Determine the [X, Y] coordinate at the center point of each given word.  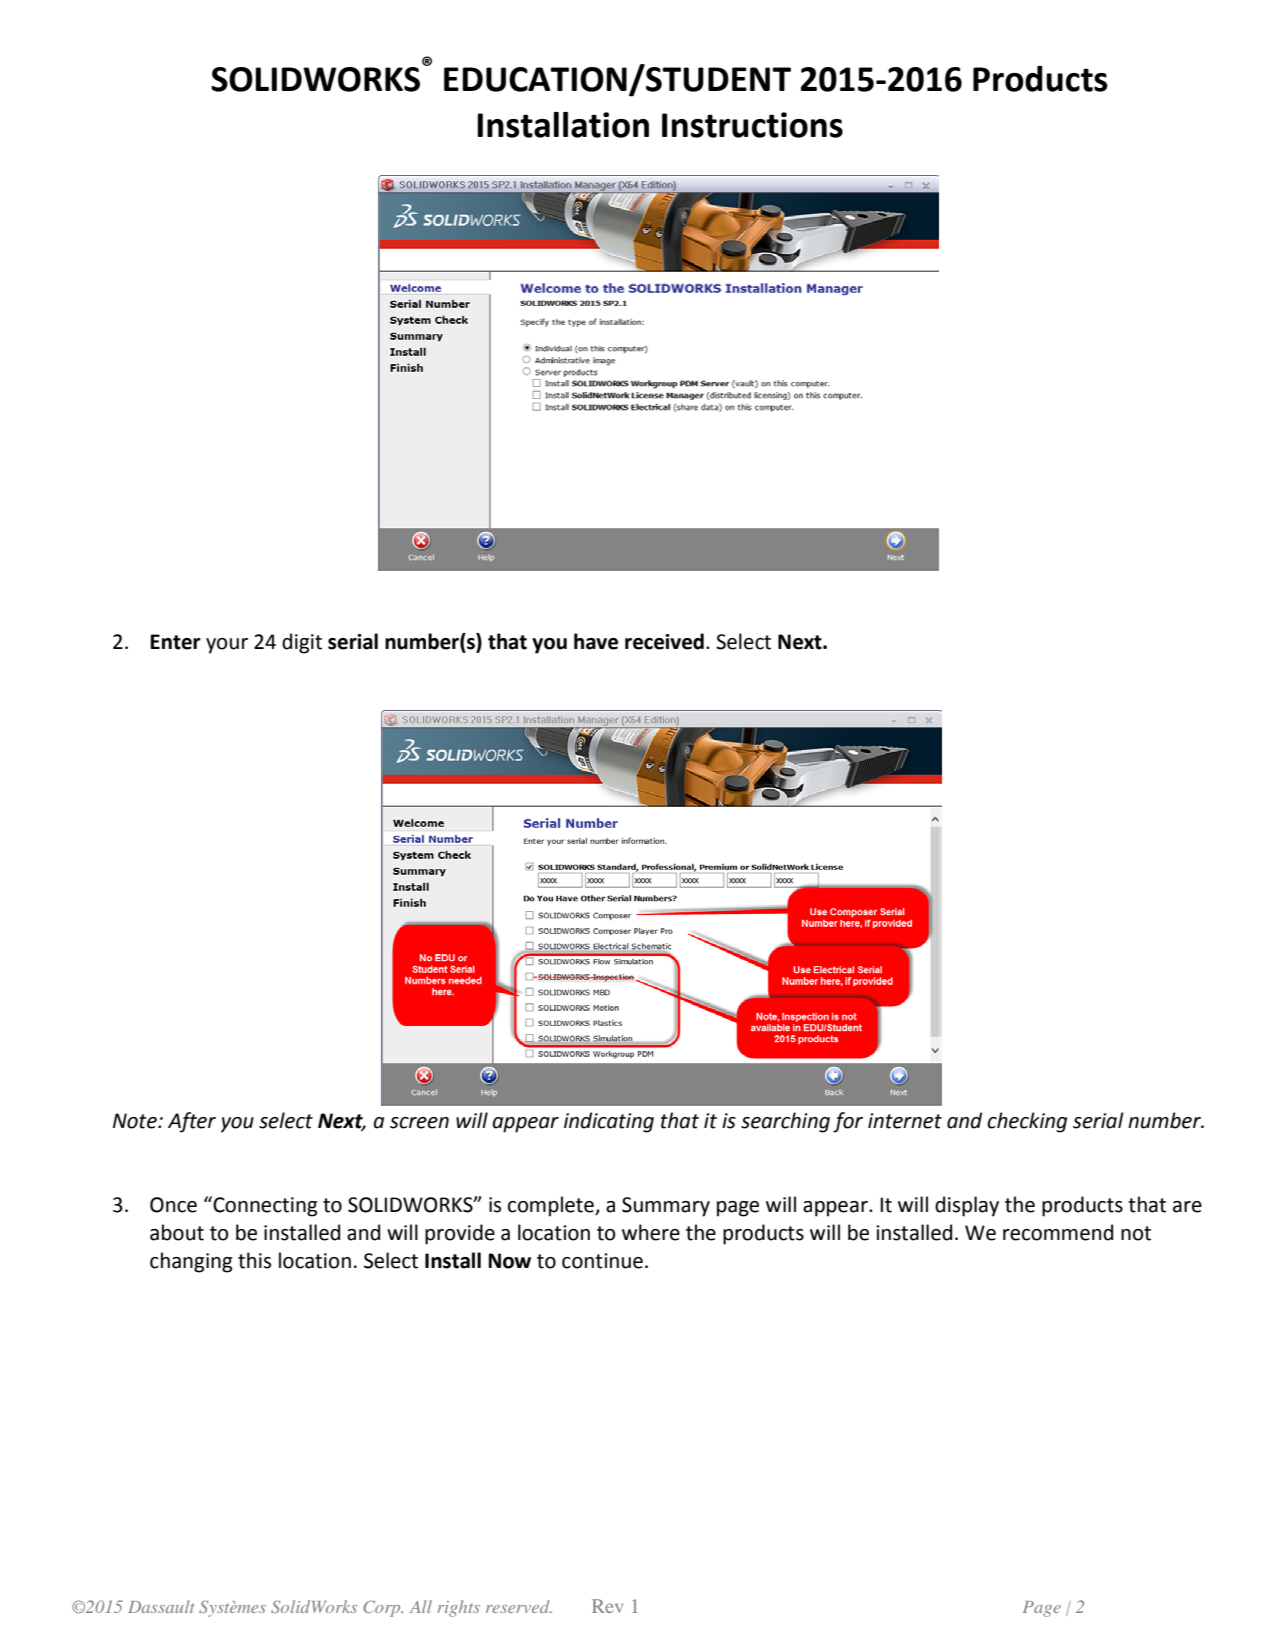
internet [905, 1121]
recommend [1058, 1232]
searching [785, 1122]
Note [136, 1121]
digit [302, 643]
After [192, 1122]
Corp [383, 1608]
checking [1027, 1122]
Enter [175, 642]
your [227, 646]
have [596, 641]
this [254, 1260]
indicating [609, 1122]
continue [602, 1261]
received [664, 641]
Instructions [752, 125]
